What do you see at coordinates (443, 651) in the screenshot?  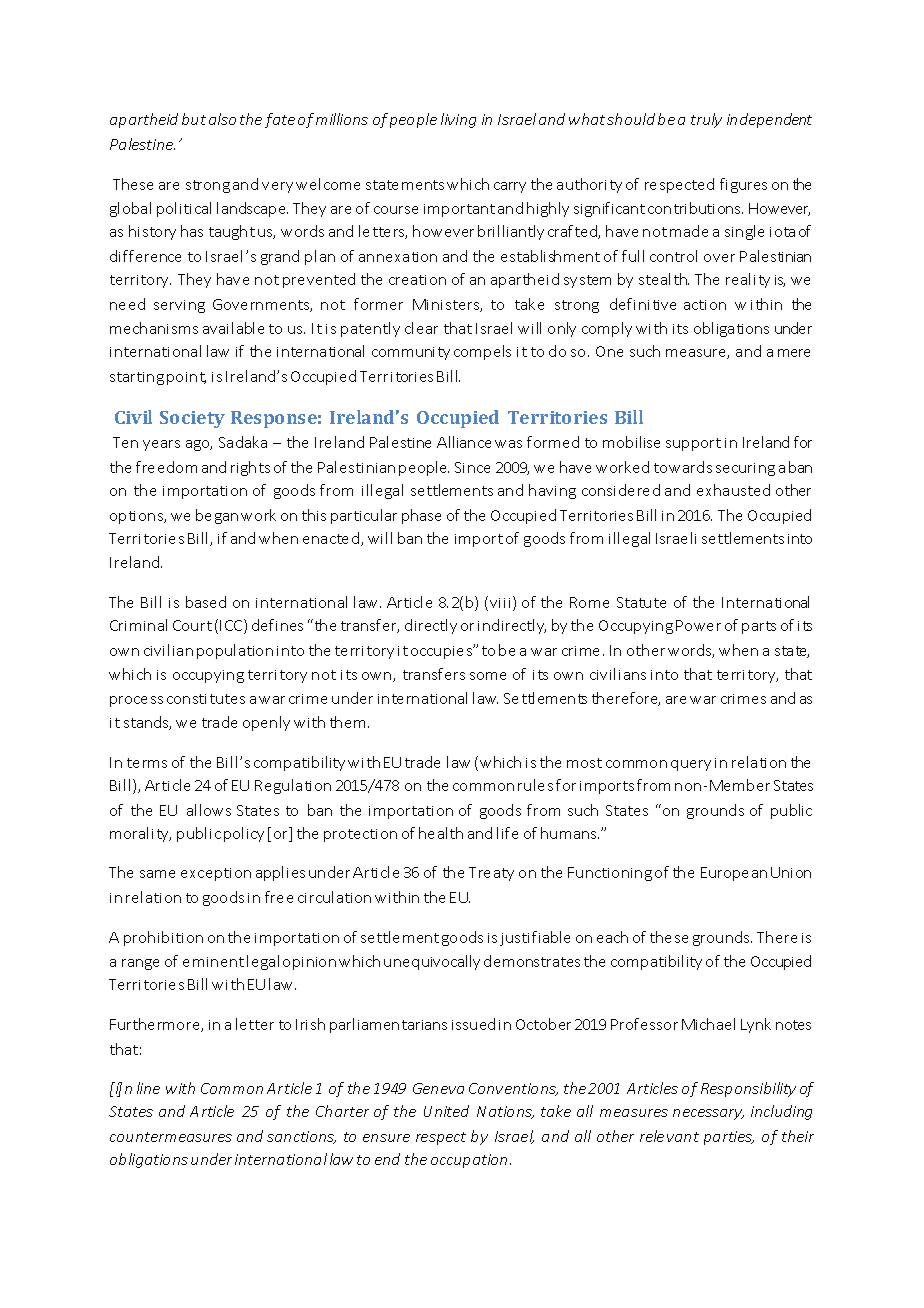 I see `occupies` at bounding box center [443, 651].
